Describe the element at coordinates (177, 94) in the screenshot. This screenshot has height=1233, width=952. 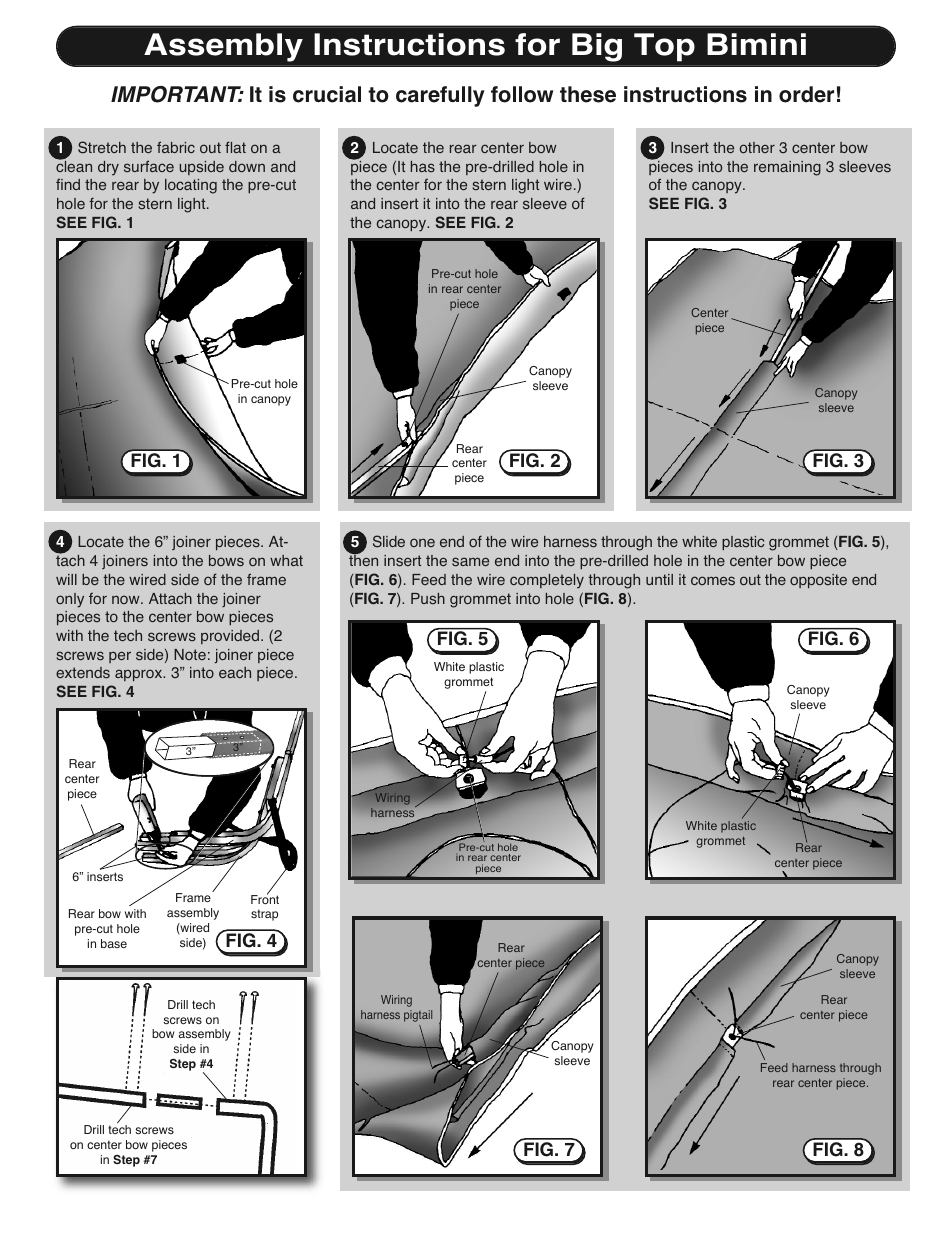
I see `IMPORTANT` at that location.
